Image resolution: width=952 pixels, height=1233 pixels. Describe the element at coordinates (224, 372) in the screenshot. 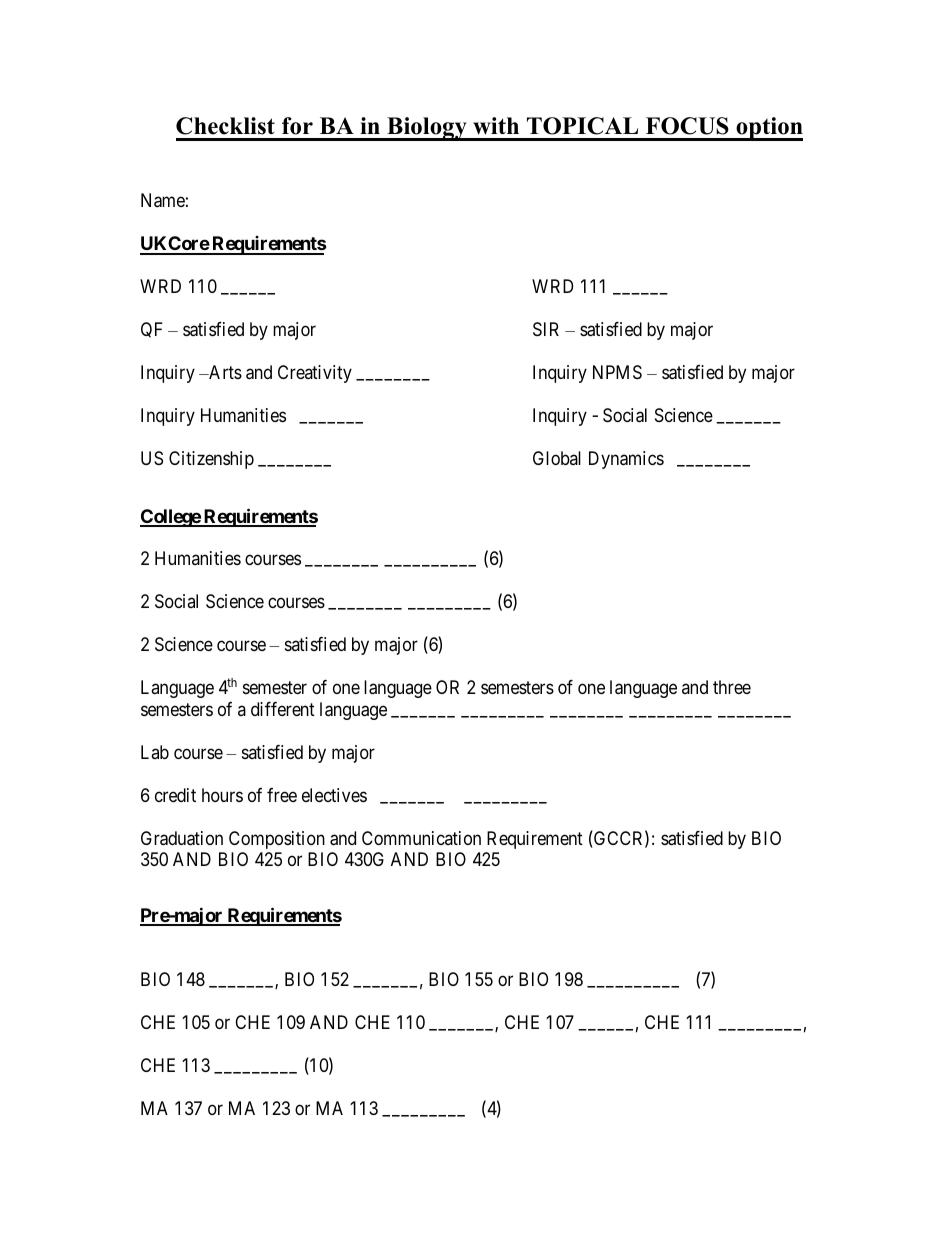

I see `Arts` at that location.
